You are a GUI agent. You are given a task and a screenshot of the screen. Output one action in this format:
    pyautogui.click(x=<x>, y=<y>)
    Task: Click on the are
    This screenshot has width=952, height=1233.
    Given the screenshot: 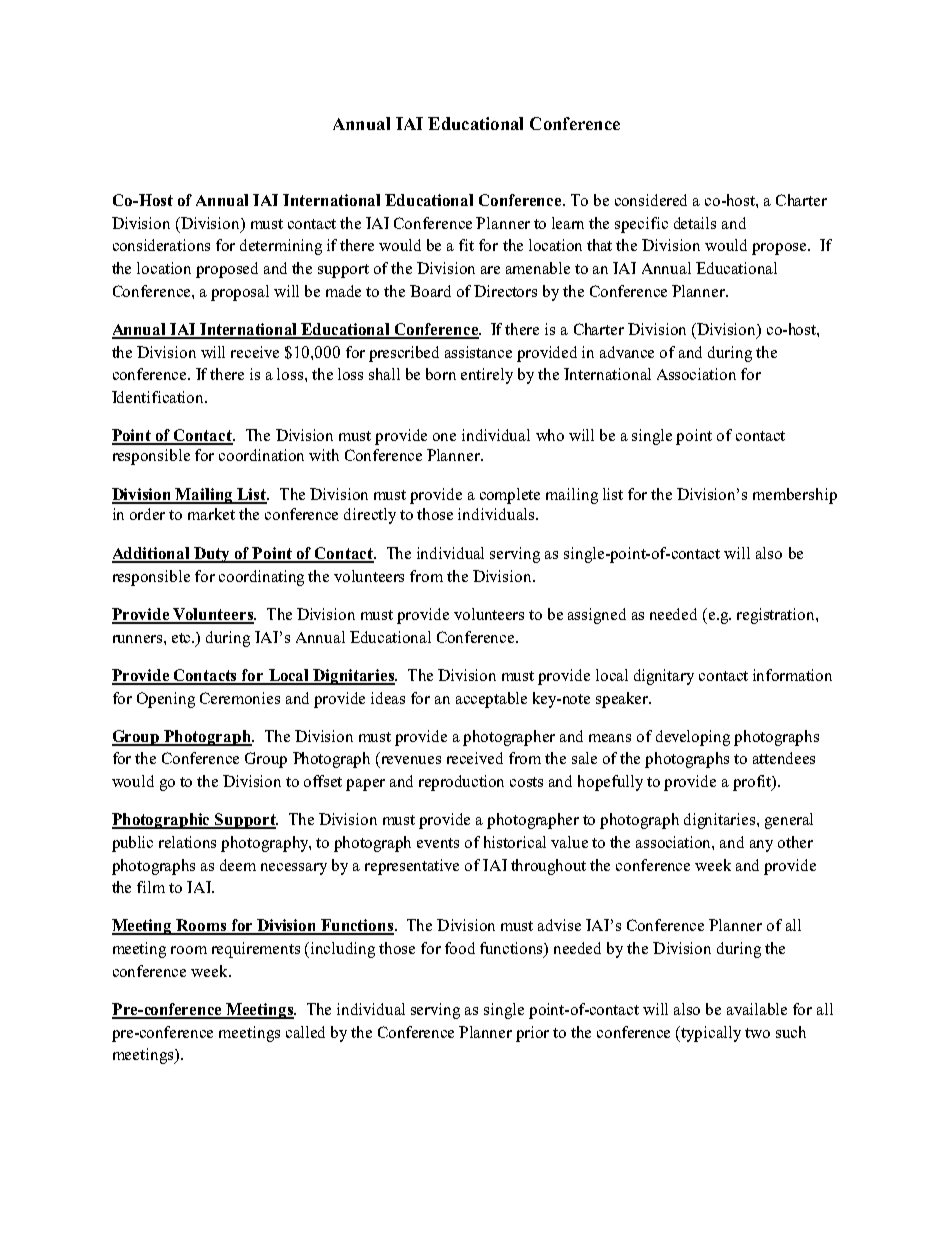 What is the action you would take?
    pyautogui.click(x=490, y=270)
